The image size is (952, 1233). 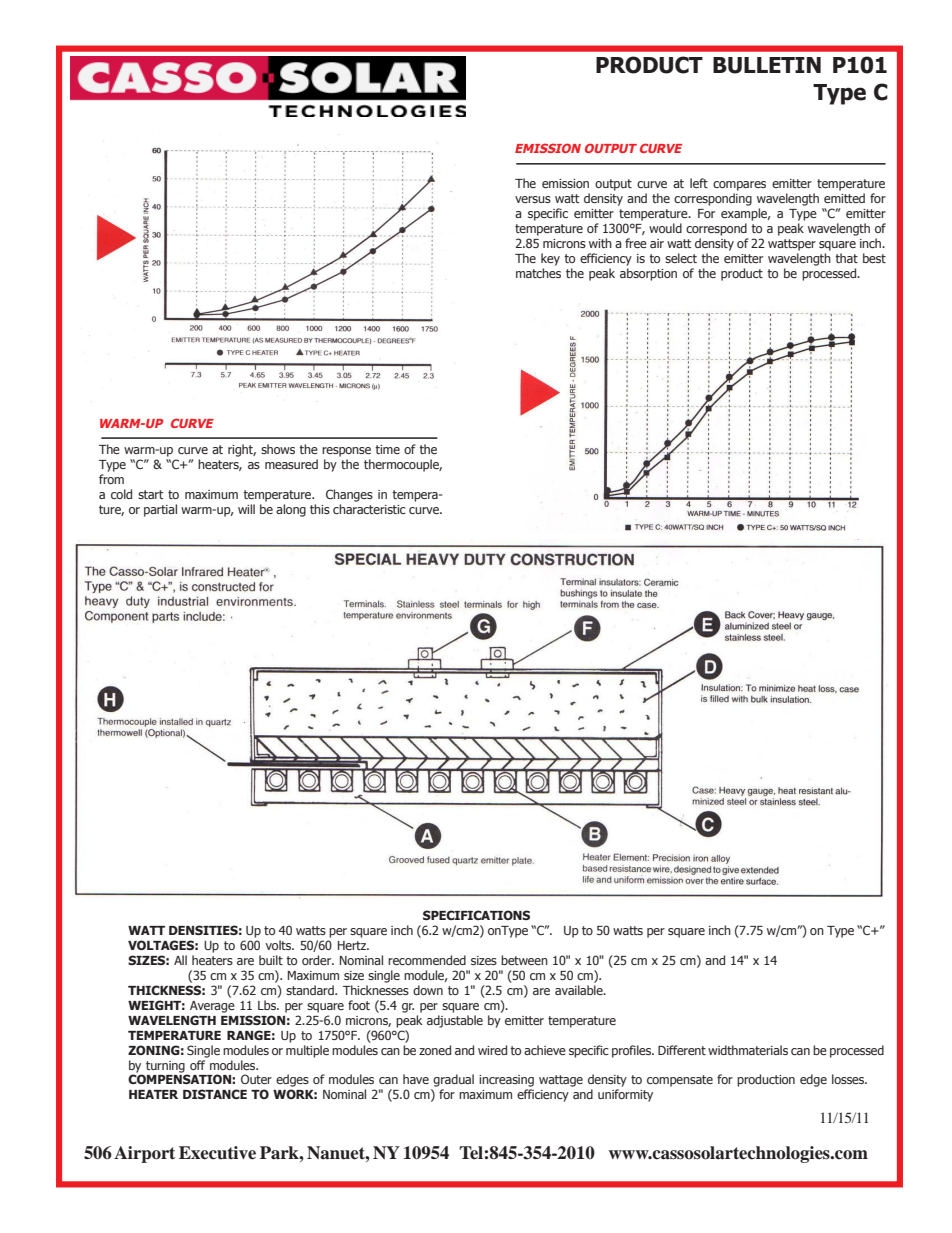 I want to click on increasing, so click(x=506, y=1082).
